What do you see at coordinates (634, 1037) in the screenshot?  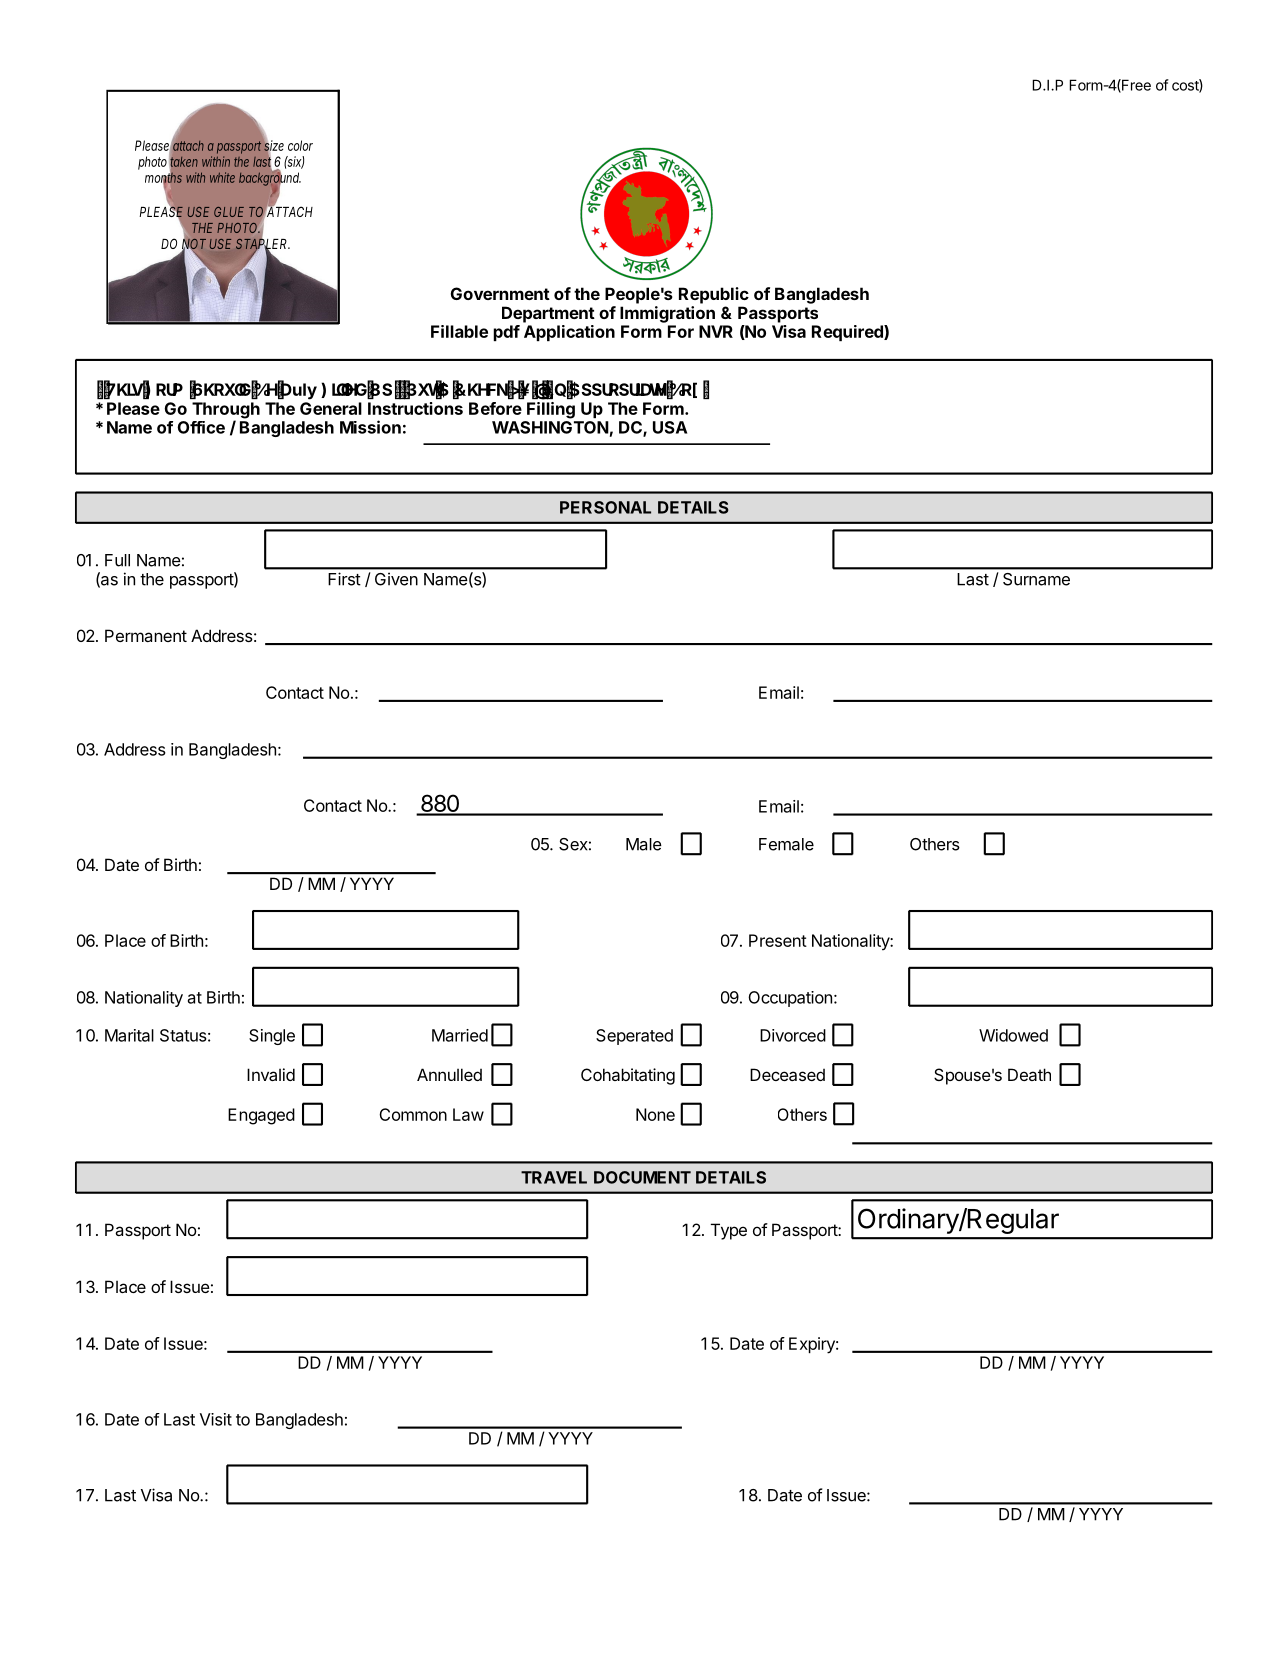 I see `Seperated` at bounding box center [634, 1037].
